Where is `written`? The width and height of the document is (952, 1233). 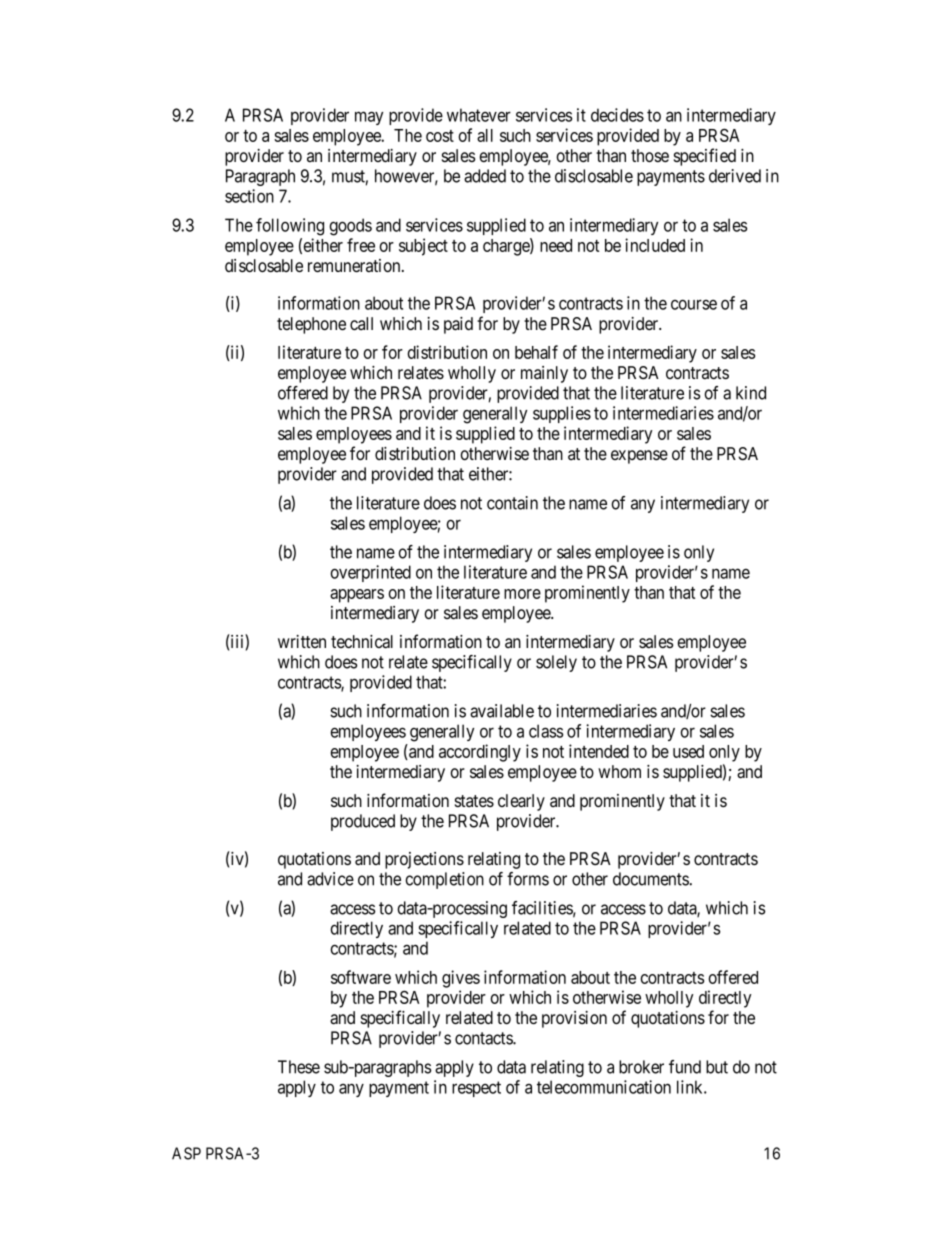
written is located at coordinates (302, 641).
